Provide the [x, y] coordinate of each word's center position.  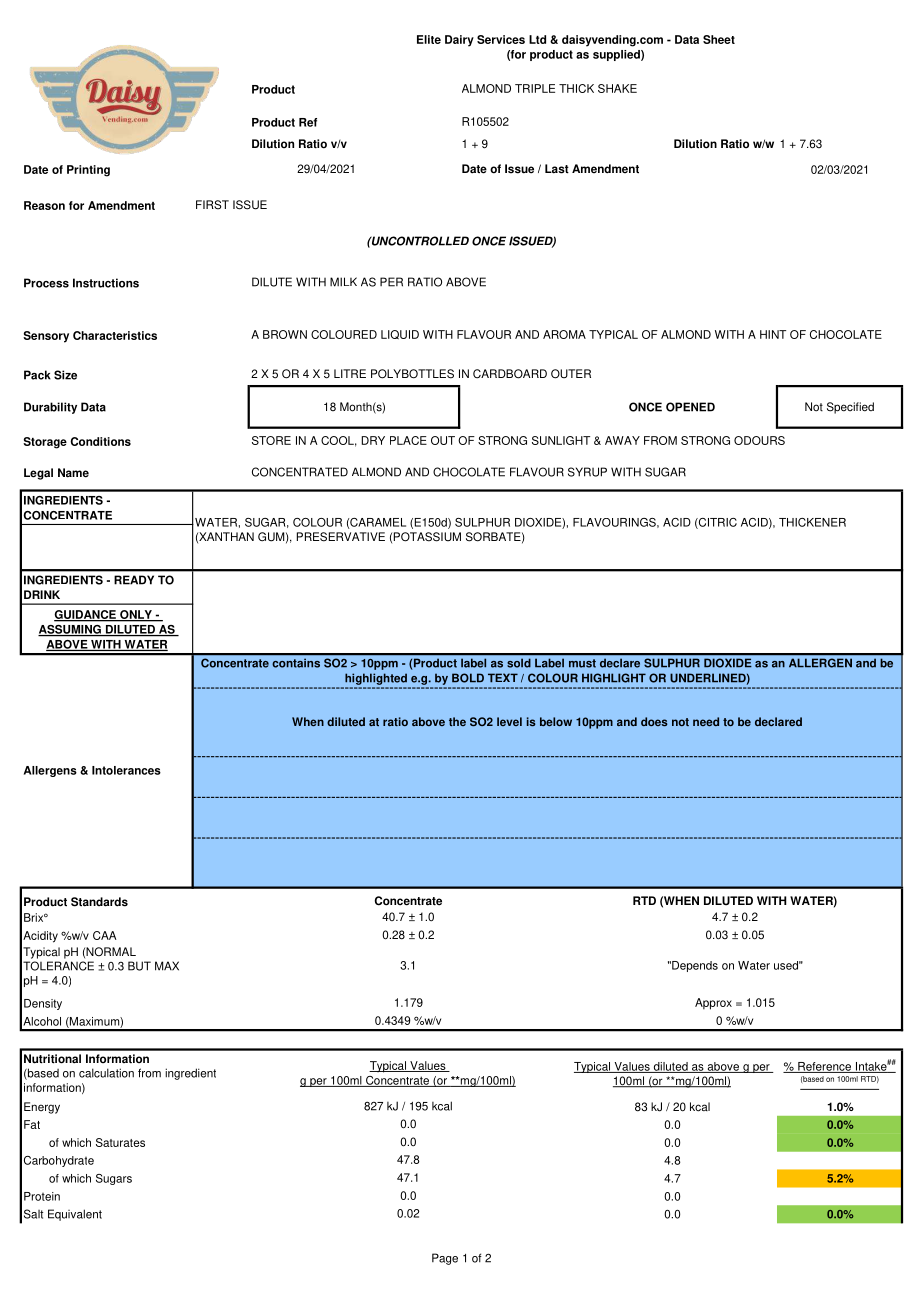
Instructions [106, 283]
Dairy [459, 41]
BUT [139, 966]
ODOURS [759, 440]
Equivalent [75, 1215]
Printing [88, 171]
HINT [773, 334]
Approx [713, 1004]
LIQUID [400, 334]
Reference [824, 1067]
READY [134, 580]
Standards [99, 902]
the [457, 721]
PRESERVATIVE [341, 537]
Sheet [719, 39]
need [706, 721]
